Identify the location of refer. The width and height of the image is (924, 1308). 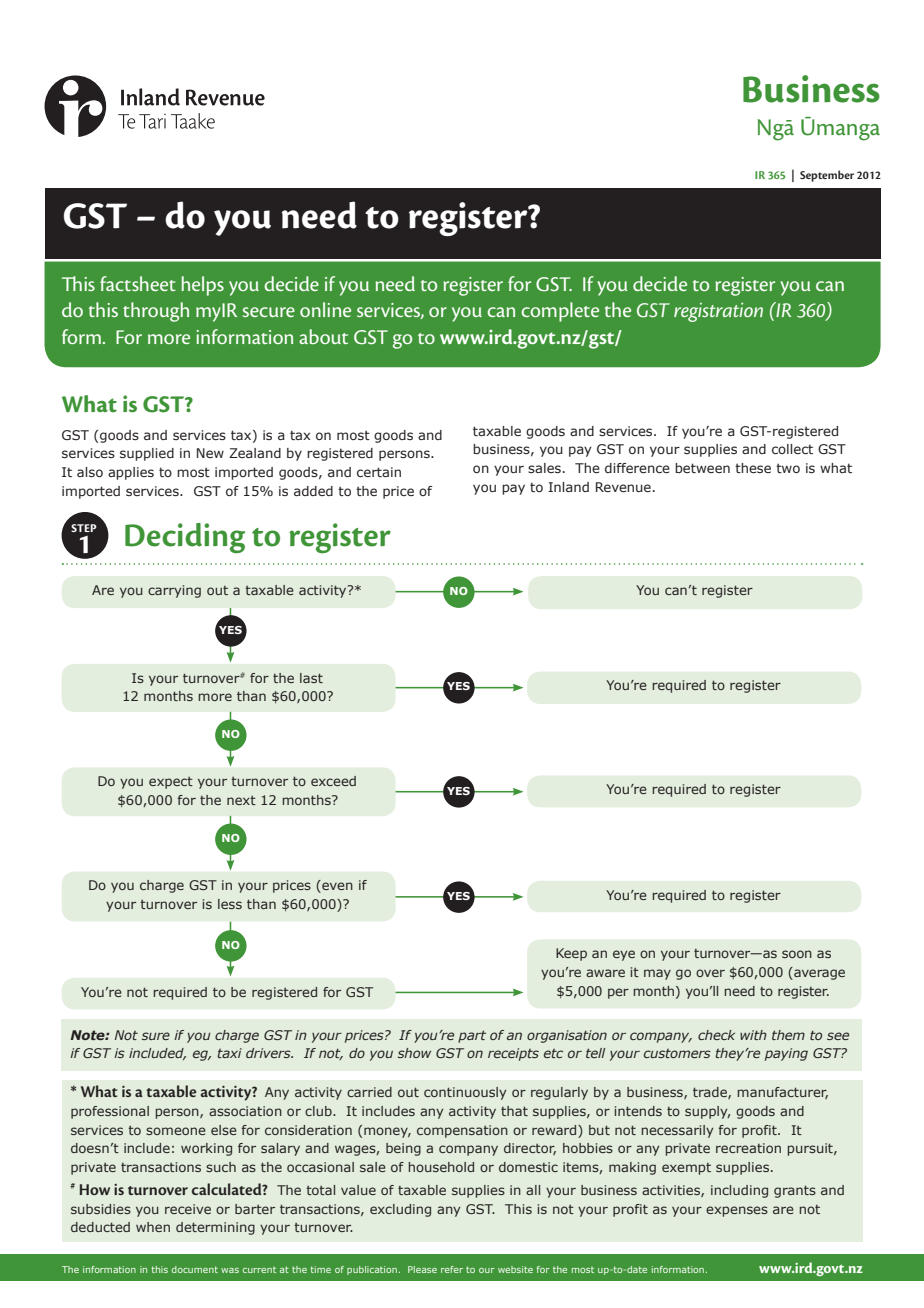
(452, 1269).
